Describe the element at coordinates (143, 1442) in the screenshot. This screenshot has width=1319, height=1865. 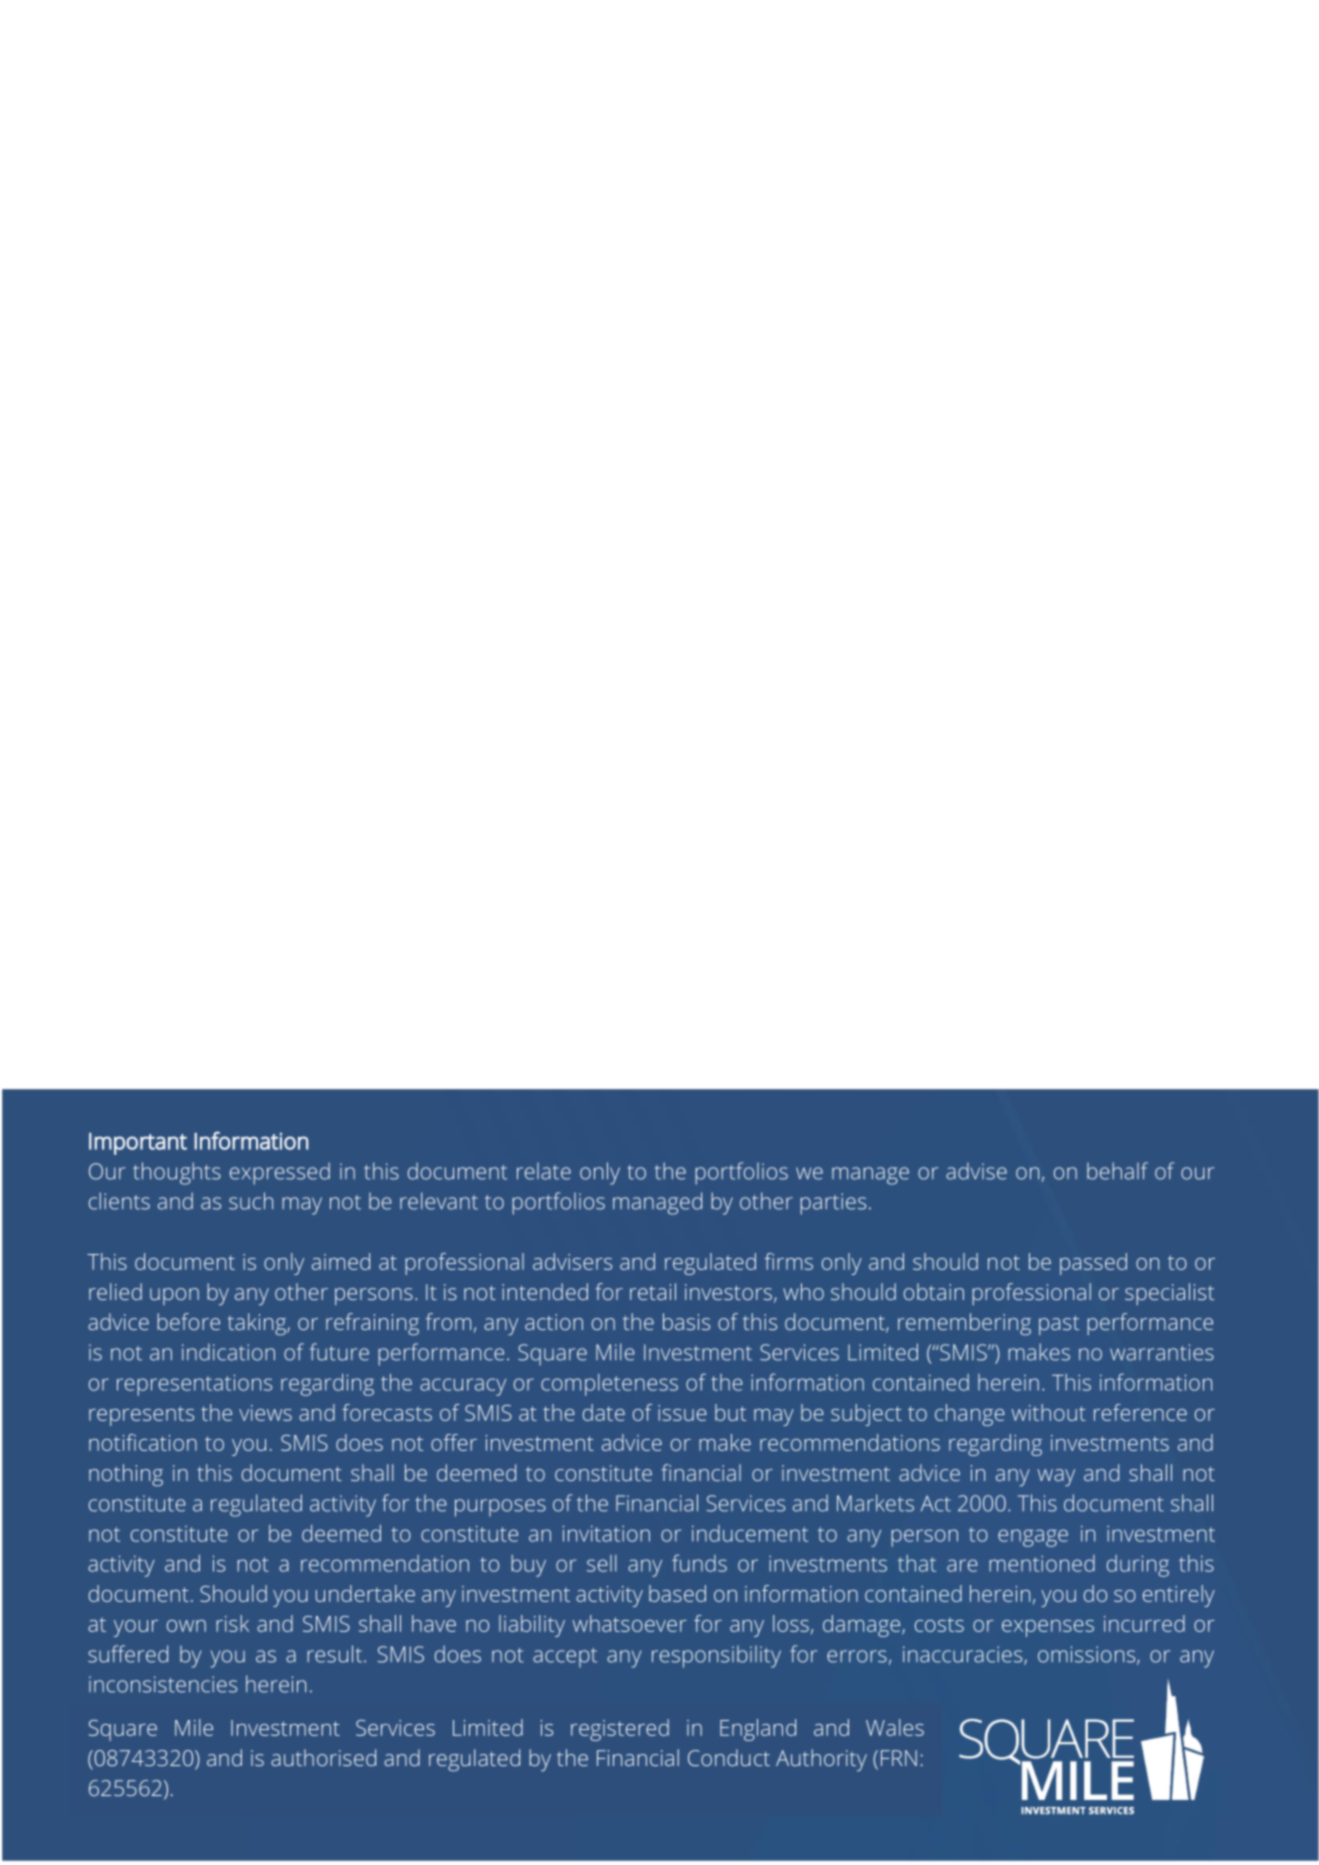
I see `notification` at that location.
